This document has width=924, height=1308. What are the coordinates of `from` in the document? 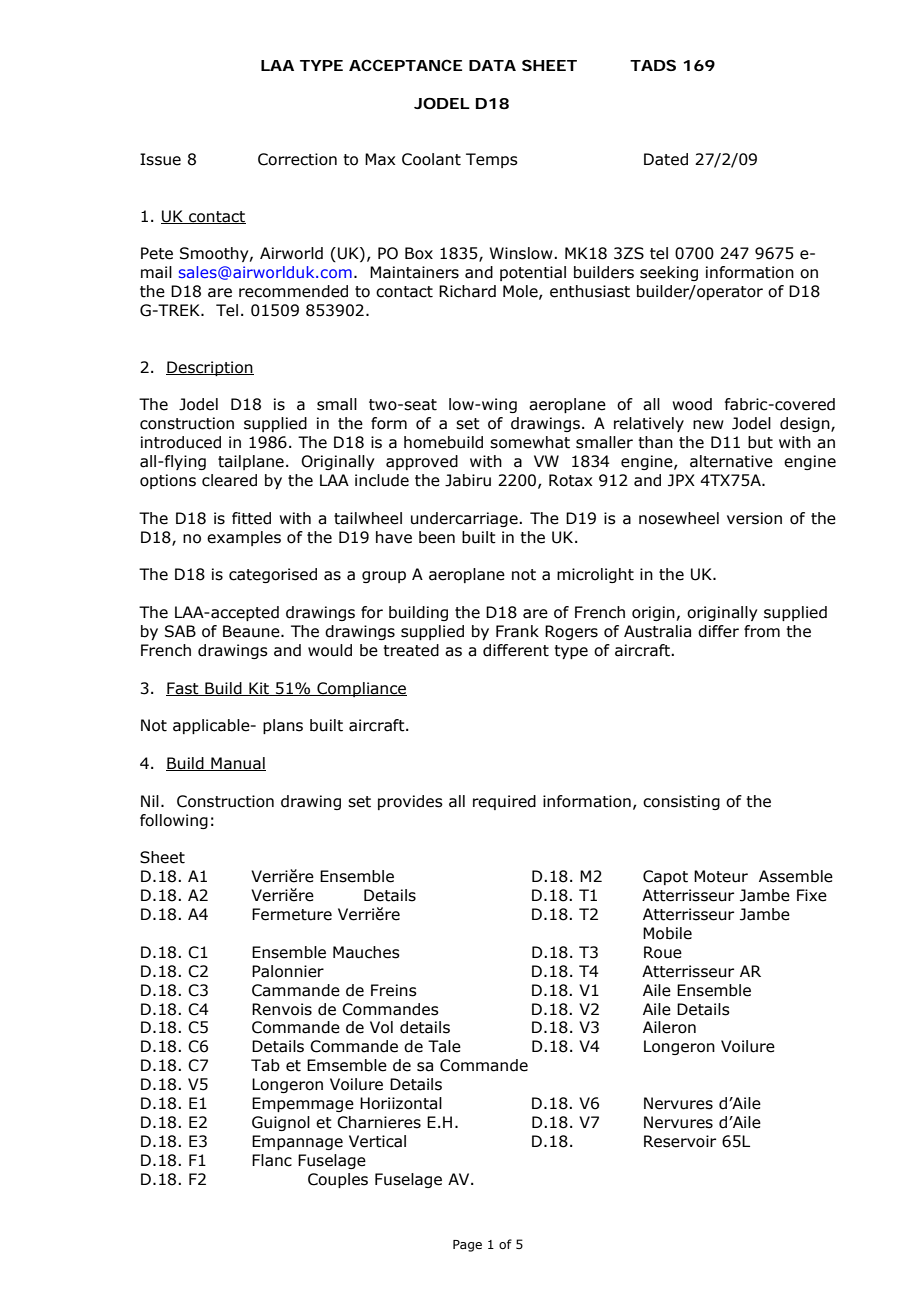 It's located at (762, 631).
